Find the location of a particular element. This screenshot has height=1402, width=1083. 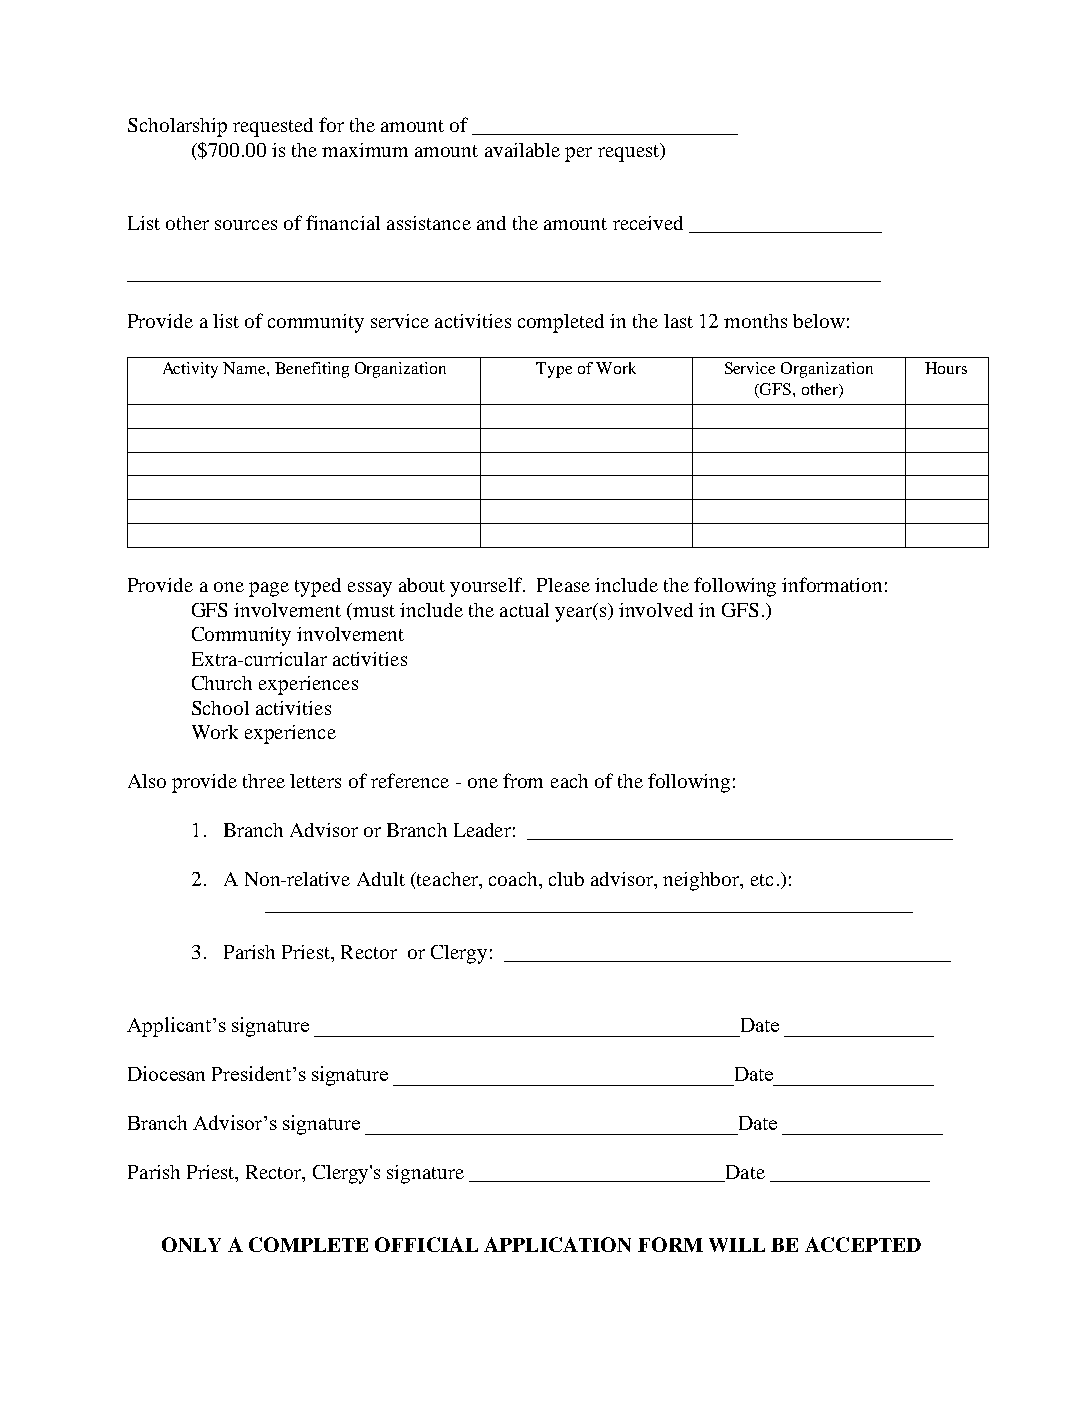

actual is located at coordinates (524, 610).
